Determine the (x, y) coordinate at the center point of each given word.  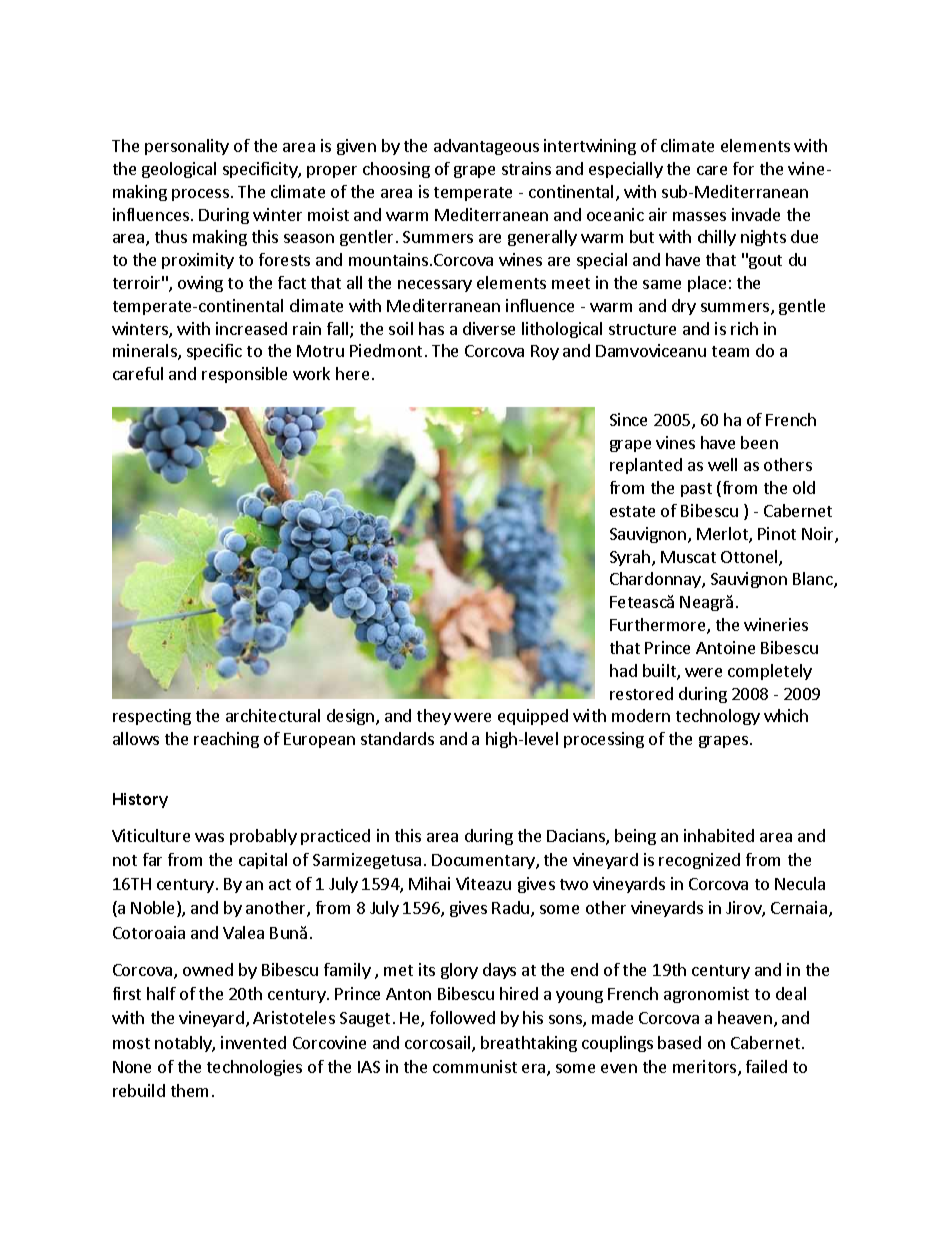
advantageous (486, 147)
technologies (254, 1068)
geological (179, 170)
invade (756, 214)
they (434, 717)
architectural (273, 715)
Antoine (725, 647)
